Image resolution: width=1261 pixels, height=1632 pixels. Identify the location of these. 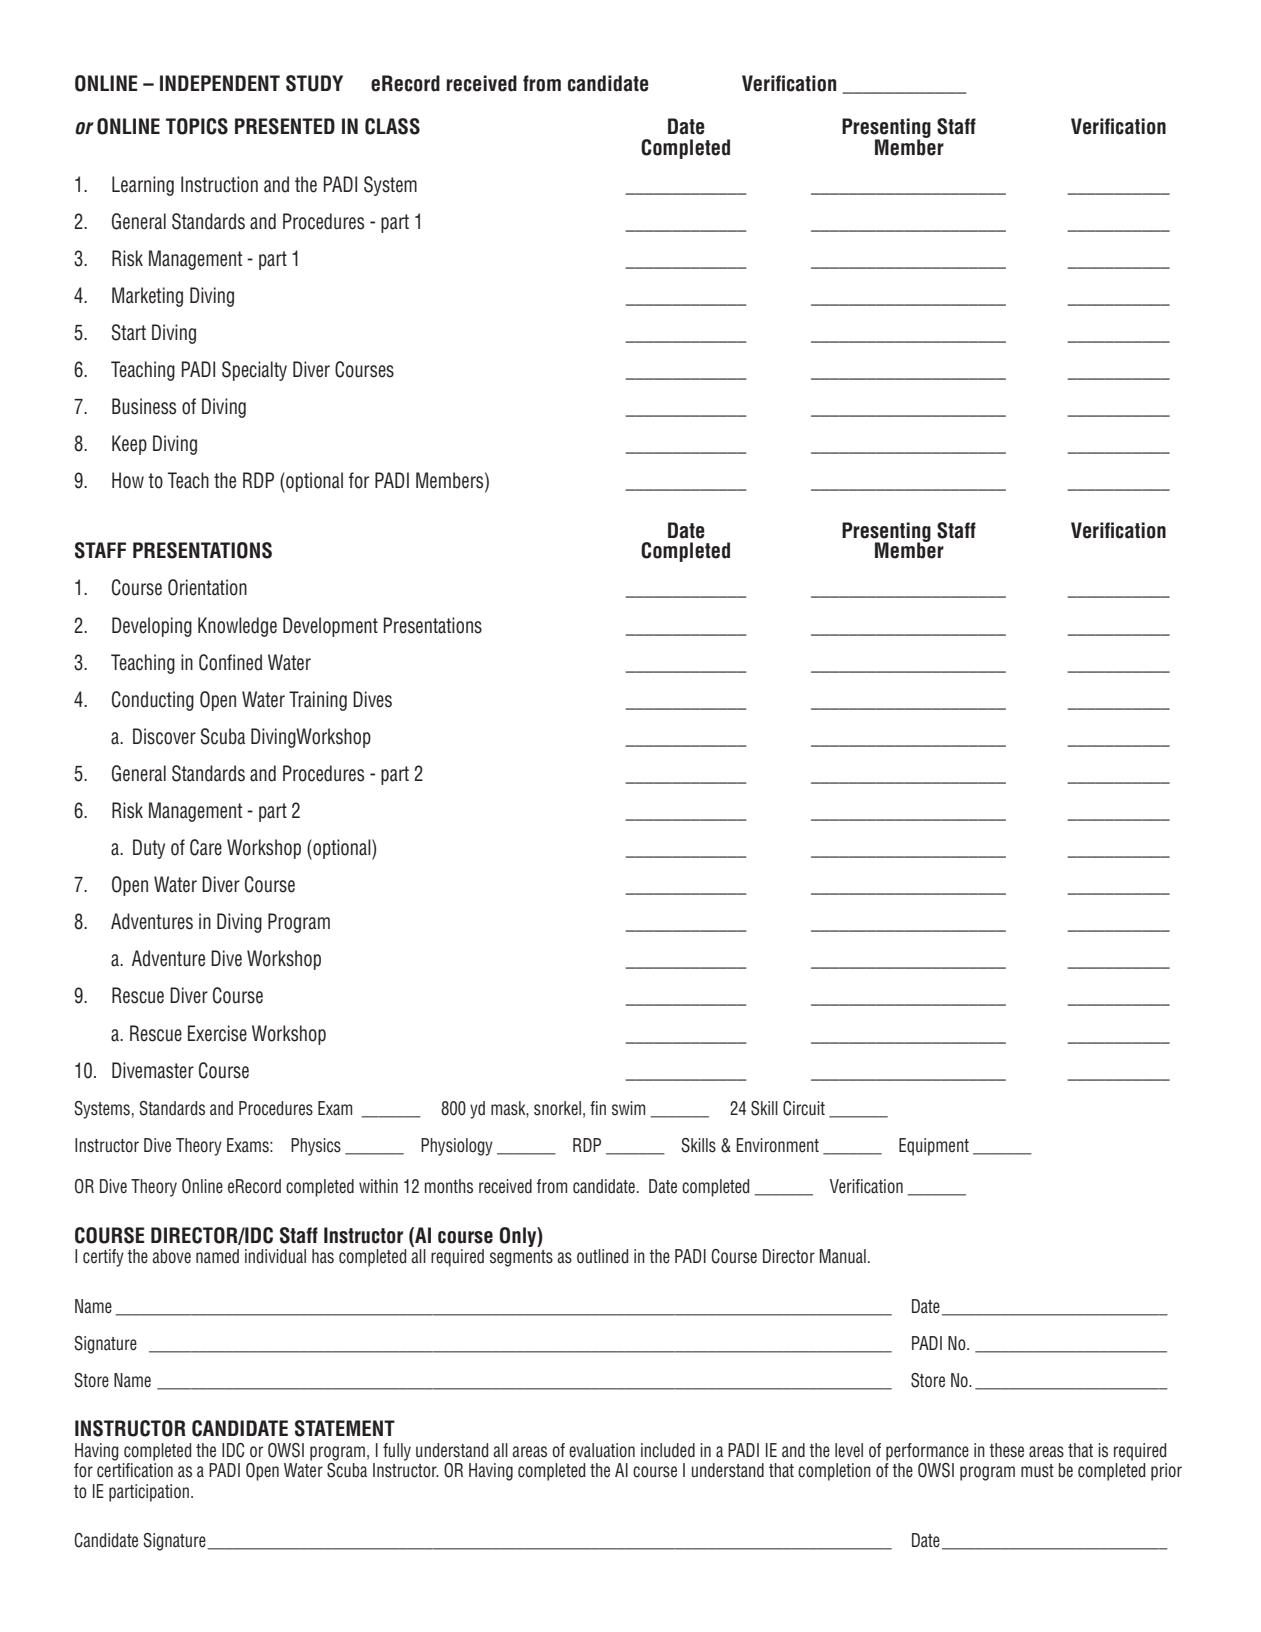
(1006, 1450).
